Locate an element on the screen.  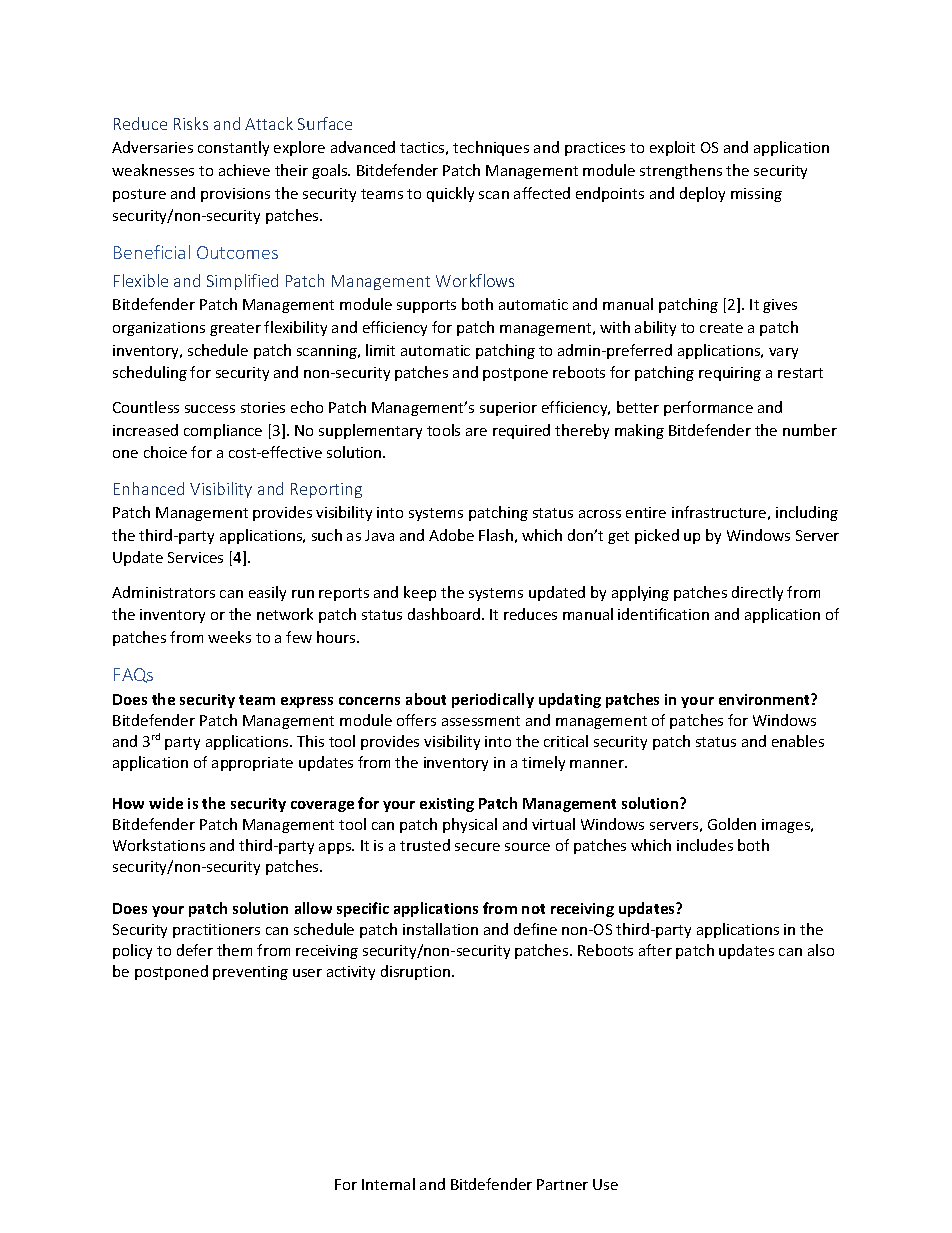
after is located at coordinates (655, 950).
